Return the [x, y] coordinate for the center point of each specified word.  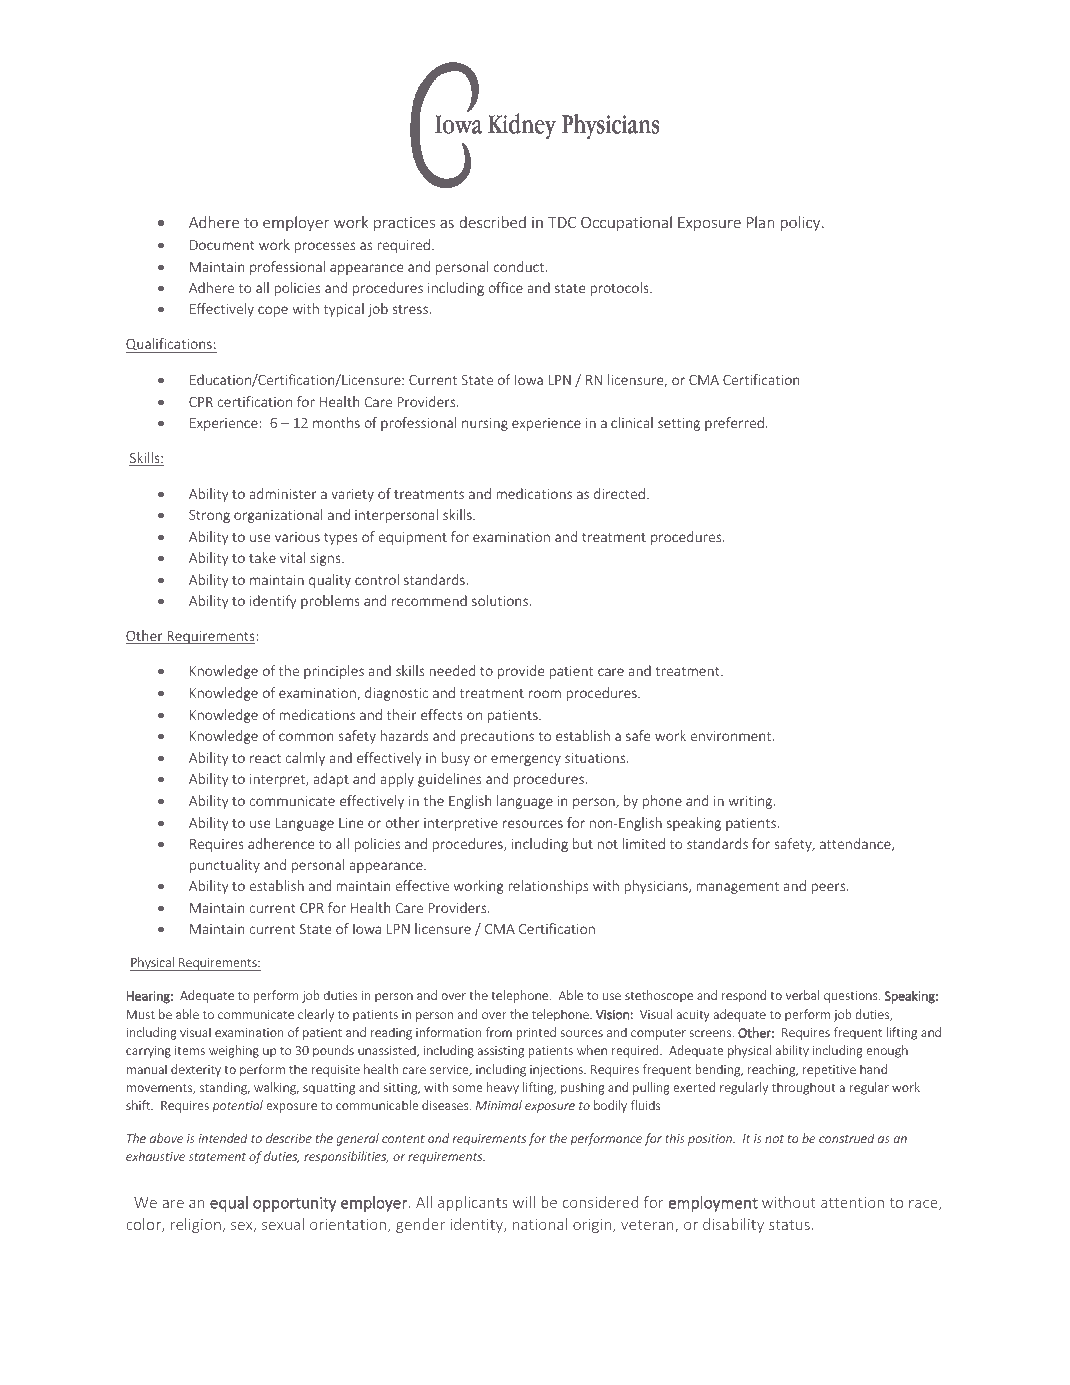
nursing [485, 424]
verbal [802, 995]
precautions [497, 737]
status [789, 1225]
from [499, 1032]
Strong [209, 516]
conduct [520, 266]
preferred [734, 424]
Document [222, 245]
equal [229, 1204]
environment [732, 736]
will [524, 1202]
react [265, 758]
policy [802, 223]
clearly [316, 1015]
